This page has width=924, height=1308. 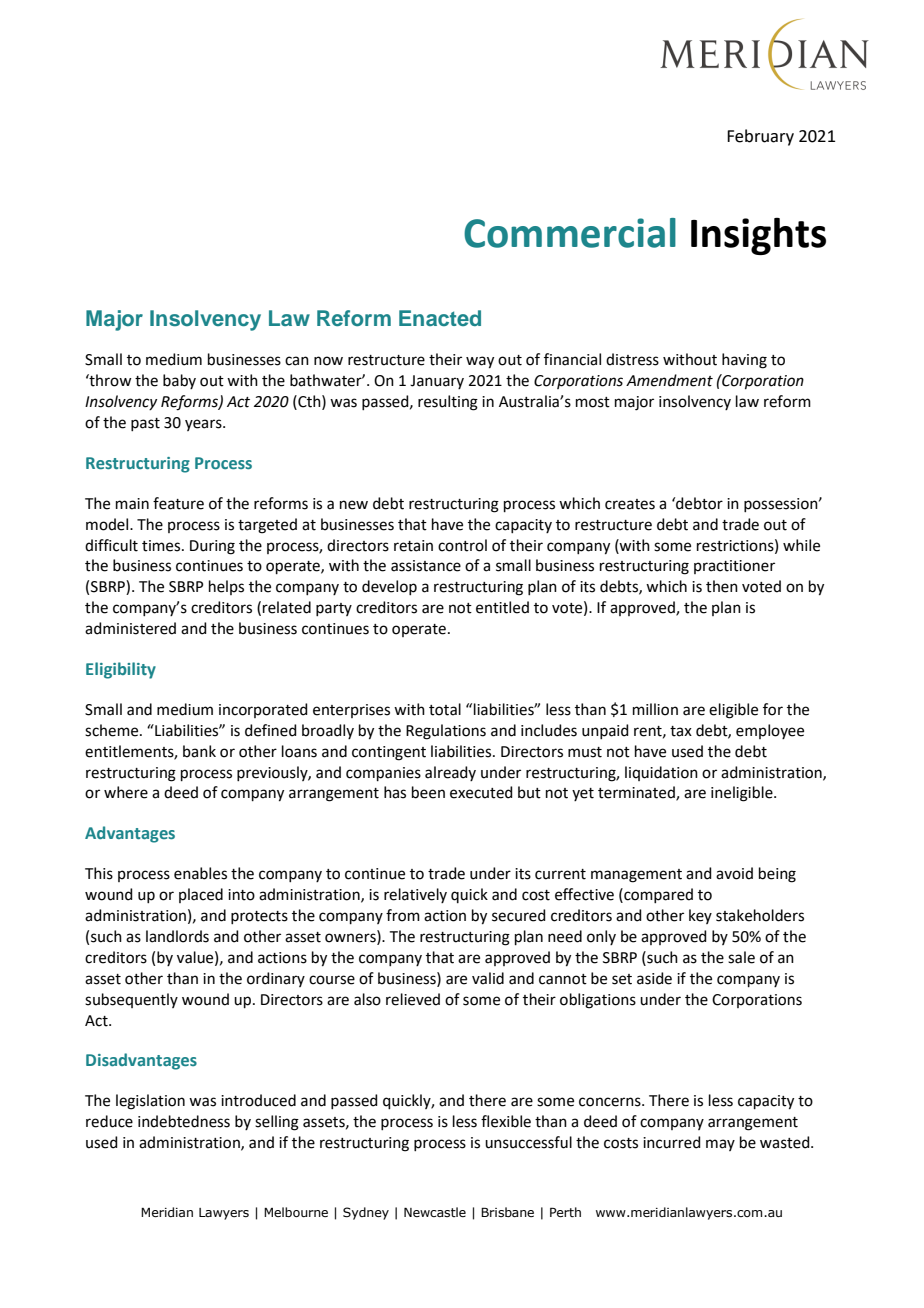 What do you see at coordinates (435, 1212) in the page?
I see `Newcastle` at bounding box center [435, 1212].
